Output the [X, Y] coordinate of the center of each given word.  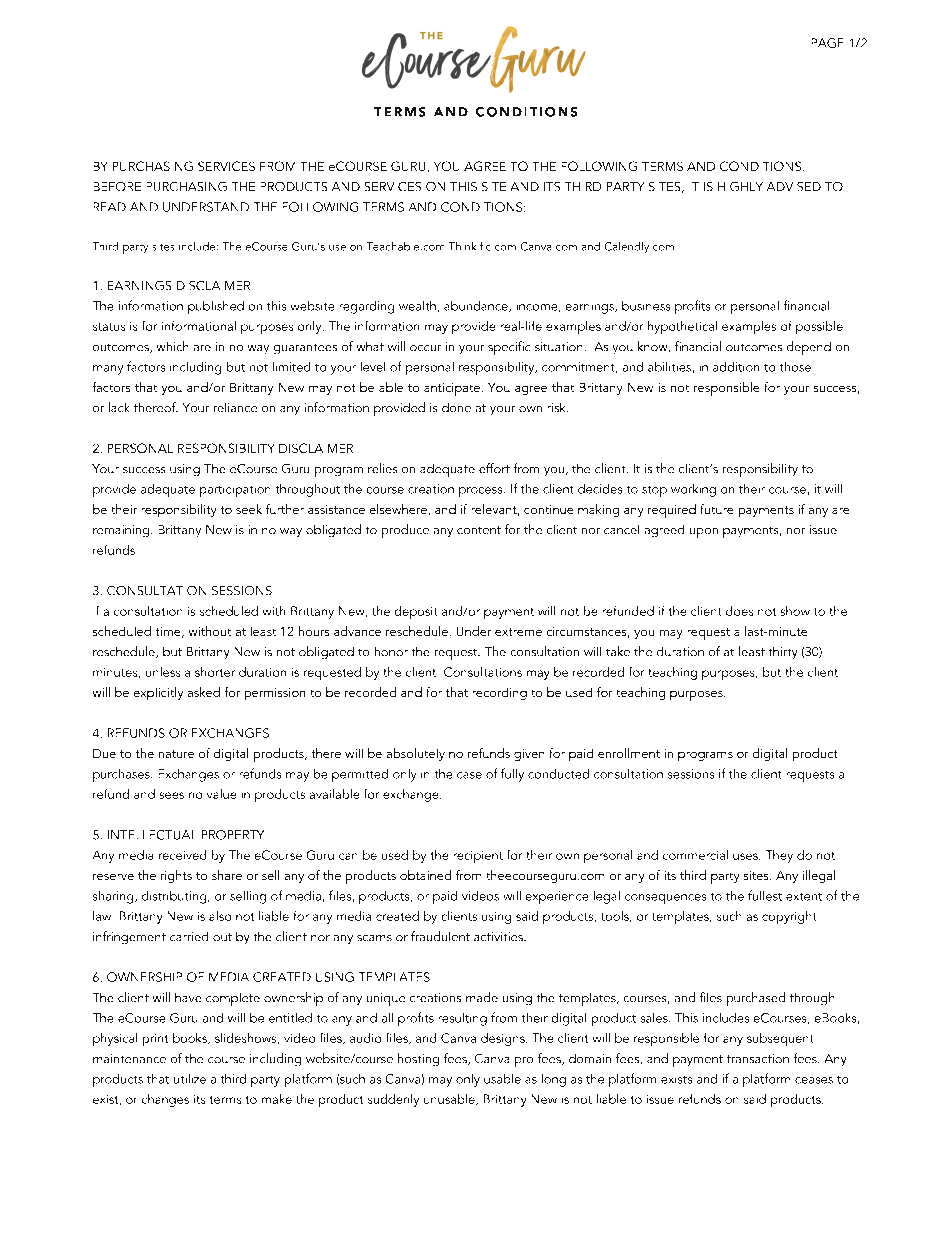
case [469, 775]
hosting [418, 1059]
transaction [758, 1058]
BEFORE [117, 186]
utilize [190, 1079]
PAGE [827, 43]
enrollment [629, 753]
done [456, 407]
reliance [235, 407]
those [795, 367]
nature [176, 754]
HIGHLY [740, 186]
